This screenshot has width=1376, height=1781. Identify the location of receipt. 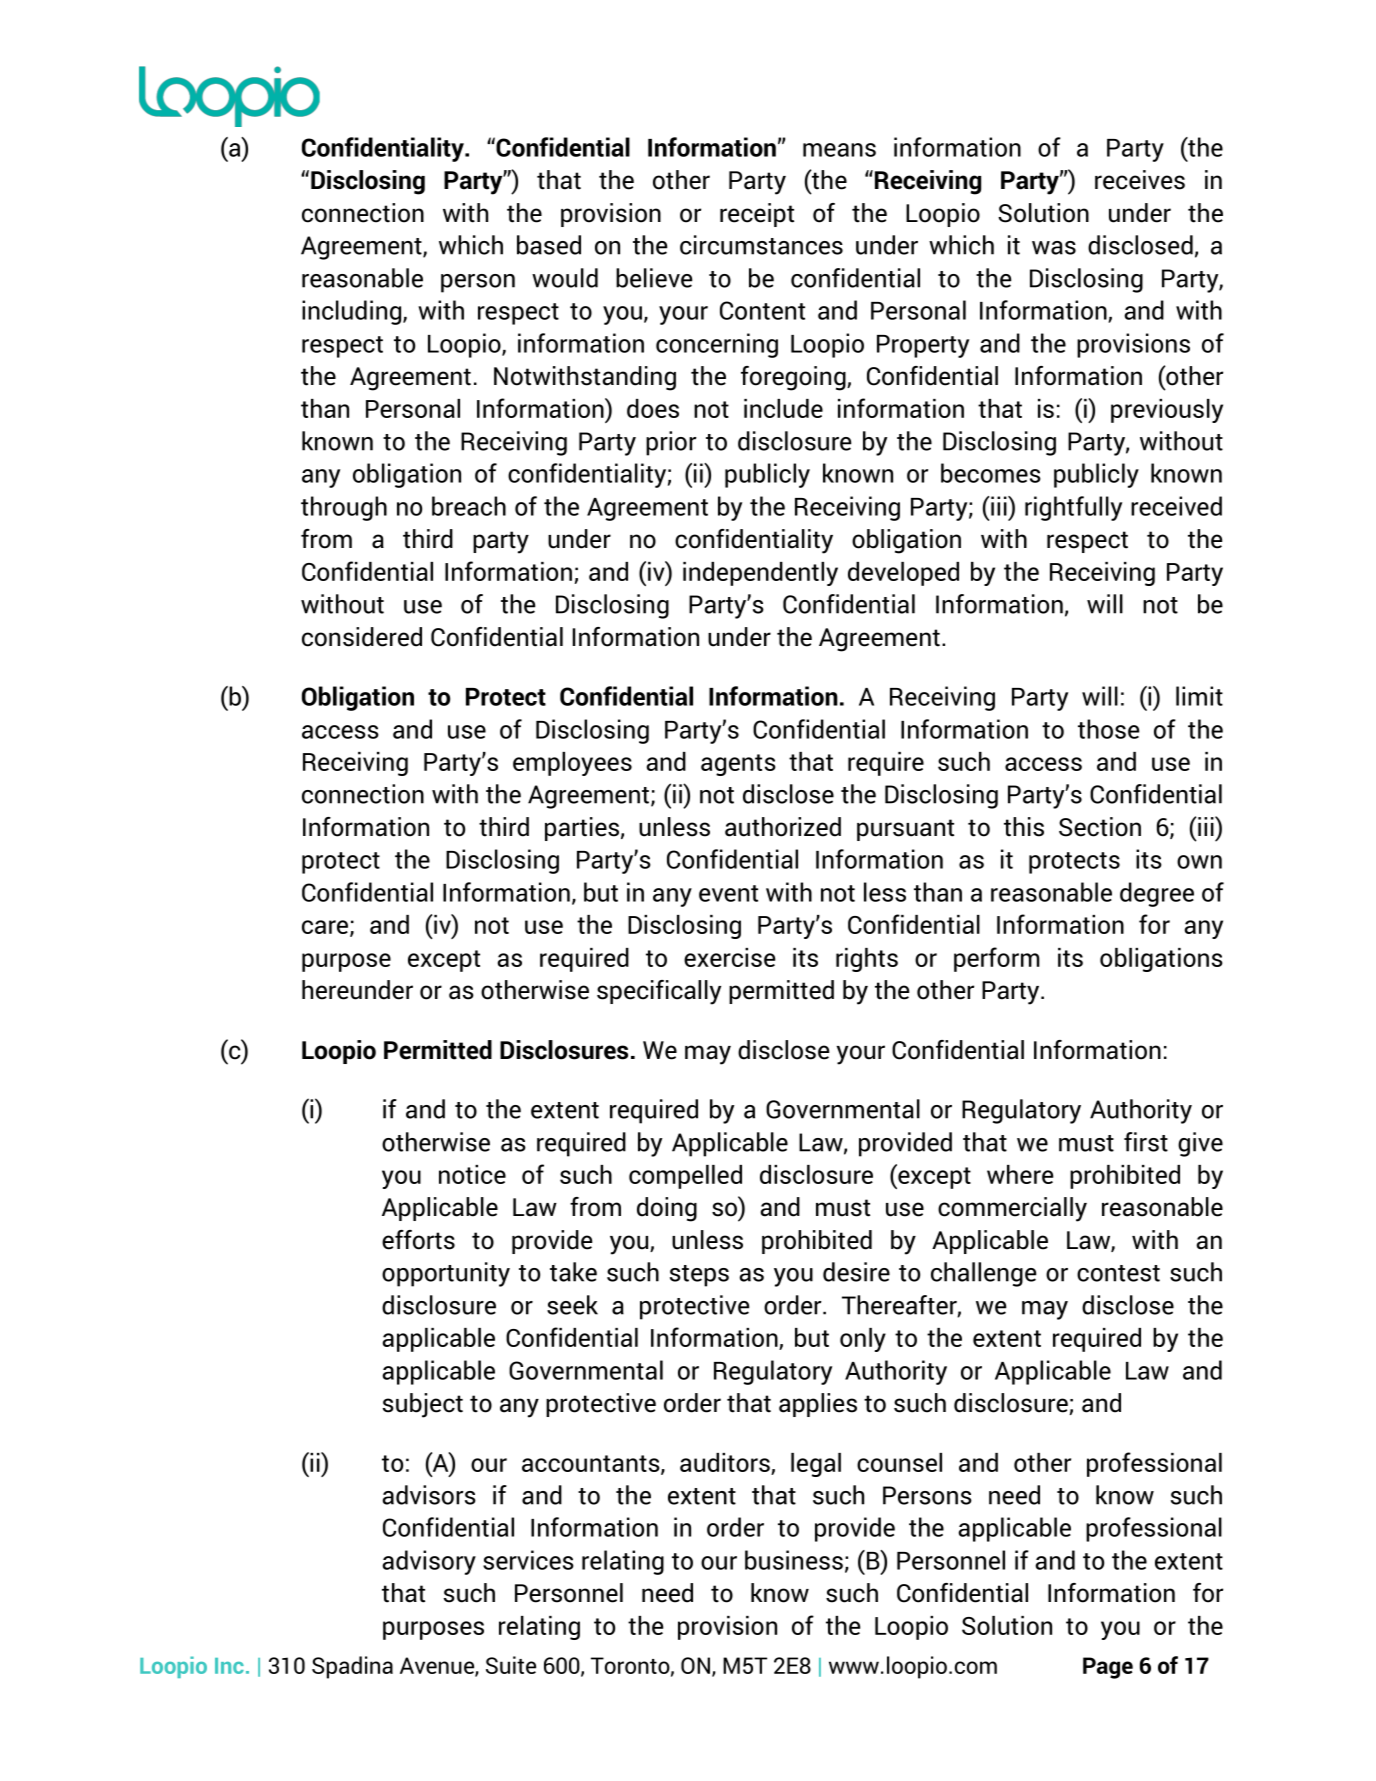
(757, 215).
